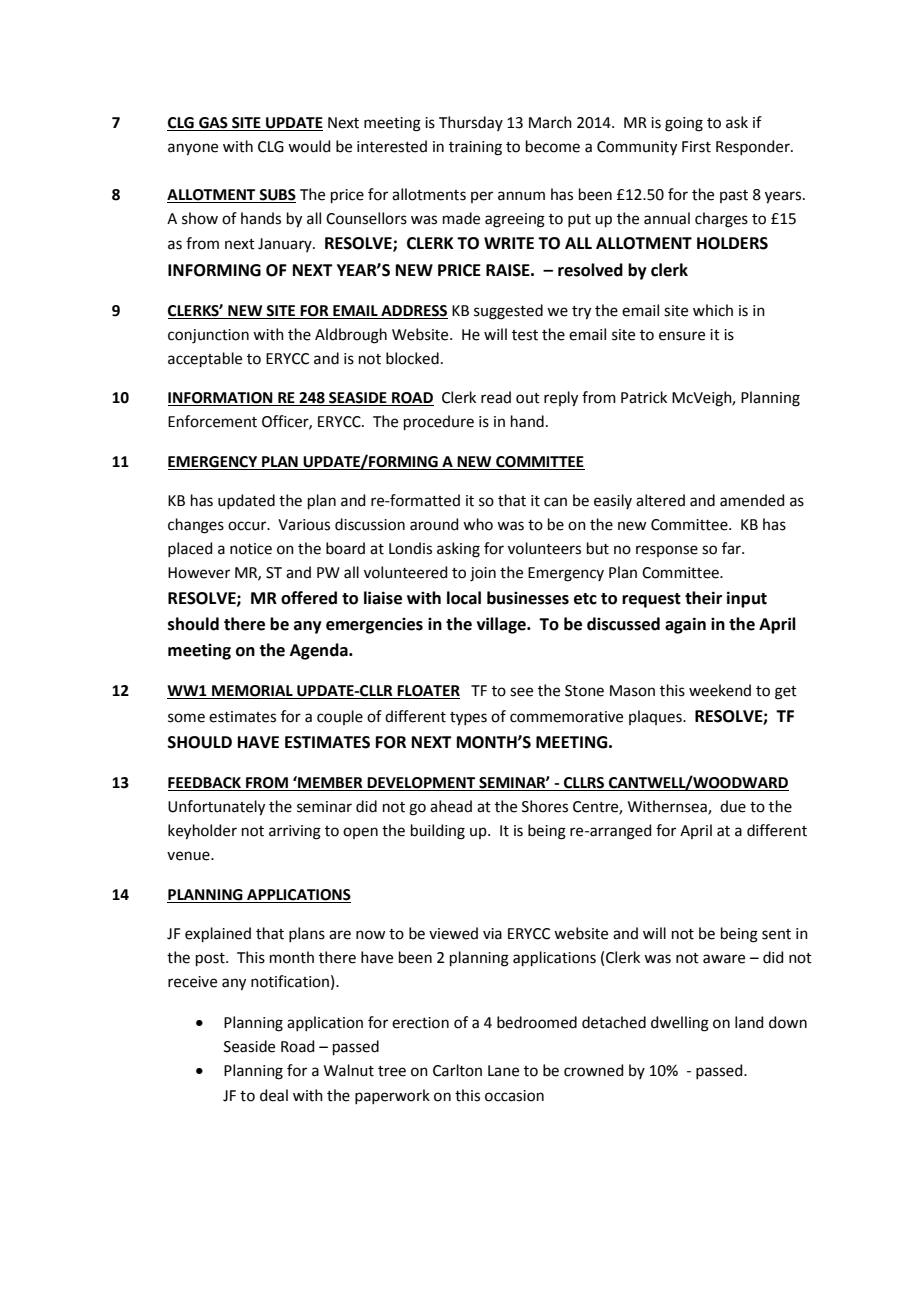  Describe the element at coordinates (309, 146) in the screenshot. I see `would` at that location.
